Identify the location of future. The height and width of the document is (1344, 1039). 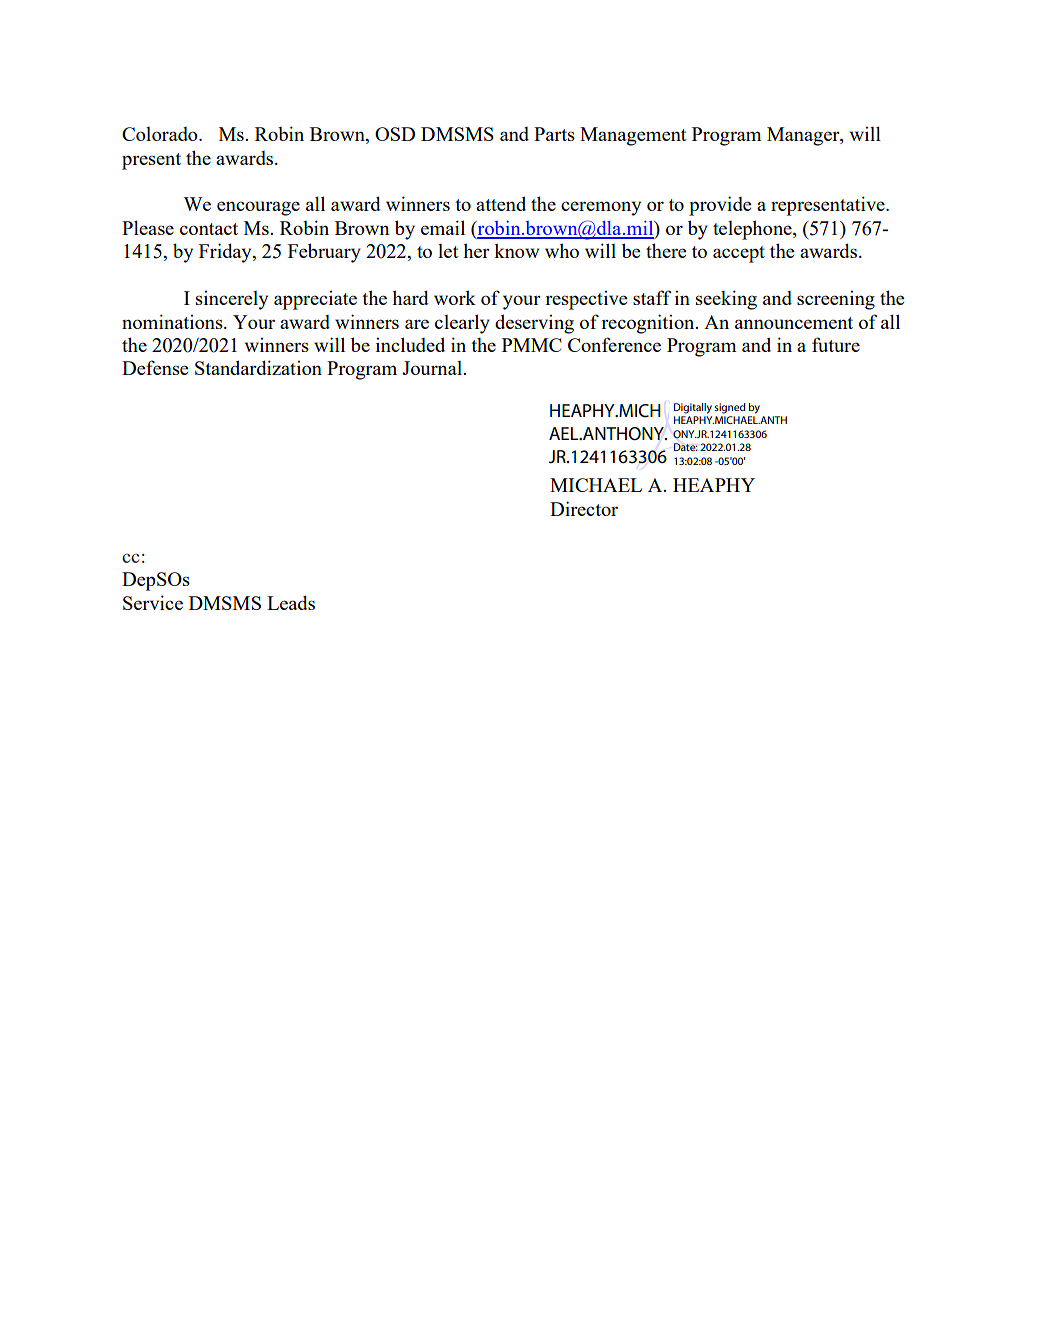
(836, 344).
